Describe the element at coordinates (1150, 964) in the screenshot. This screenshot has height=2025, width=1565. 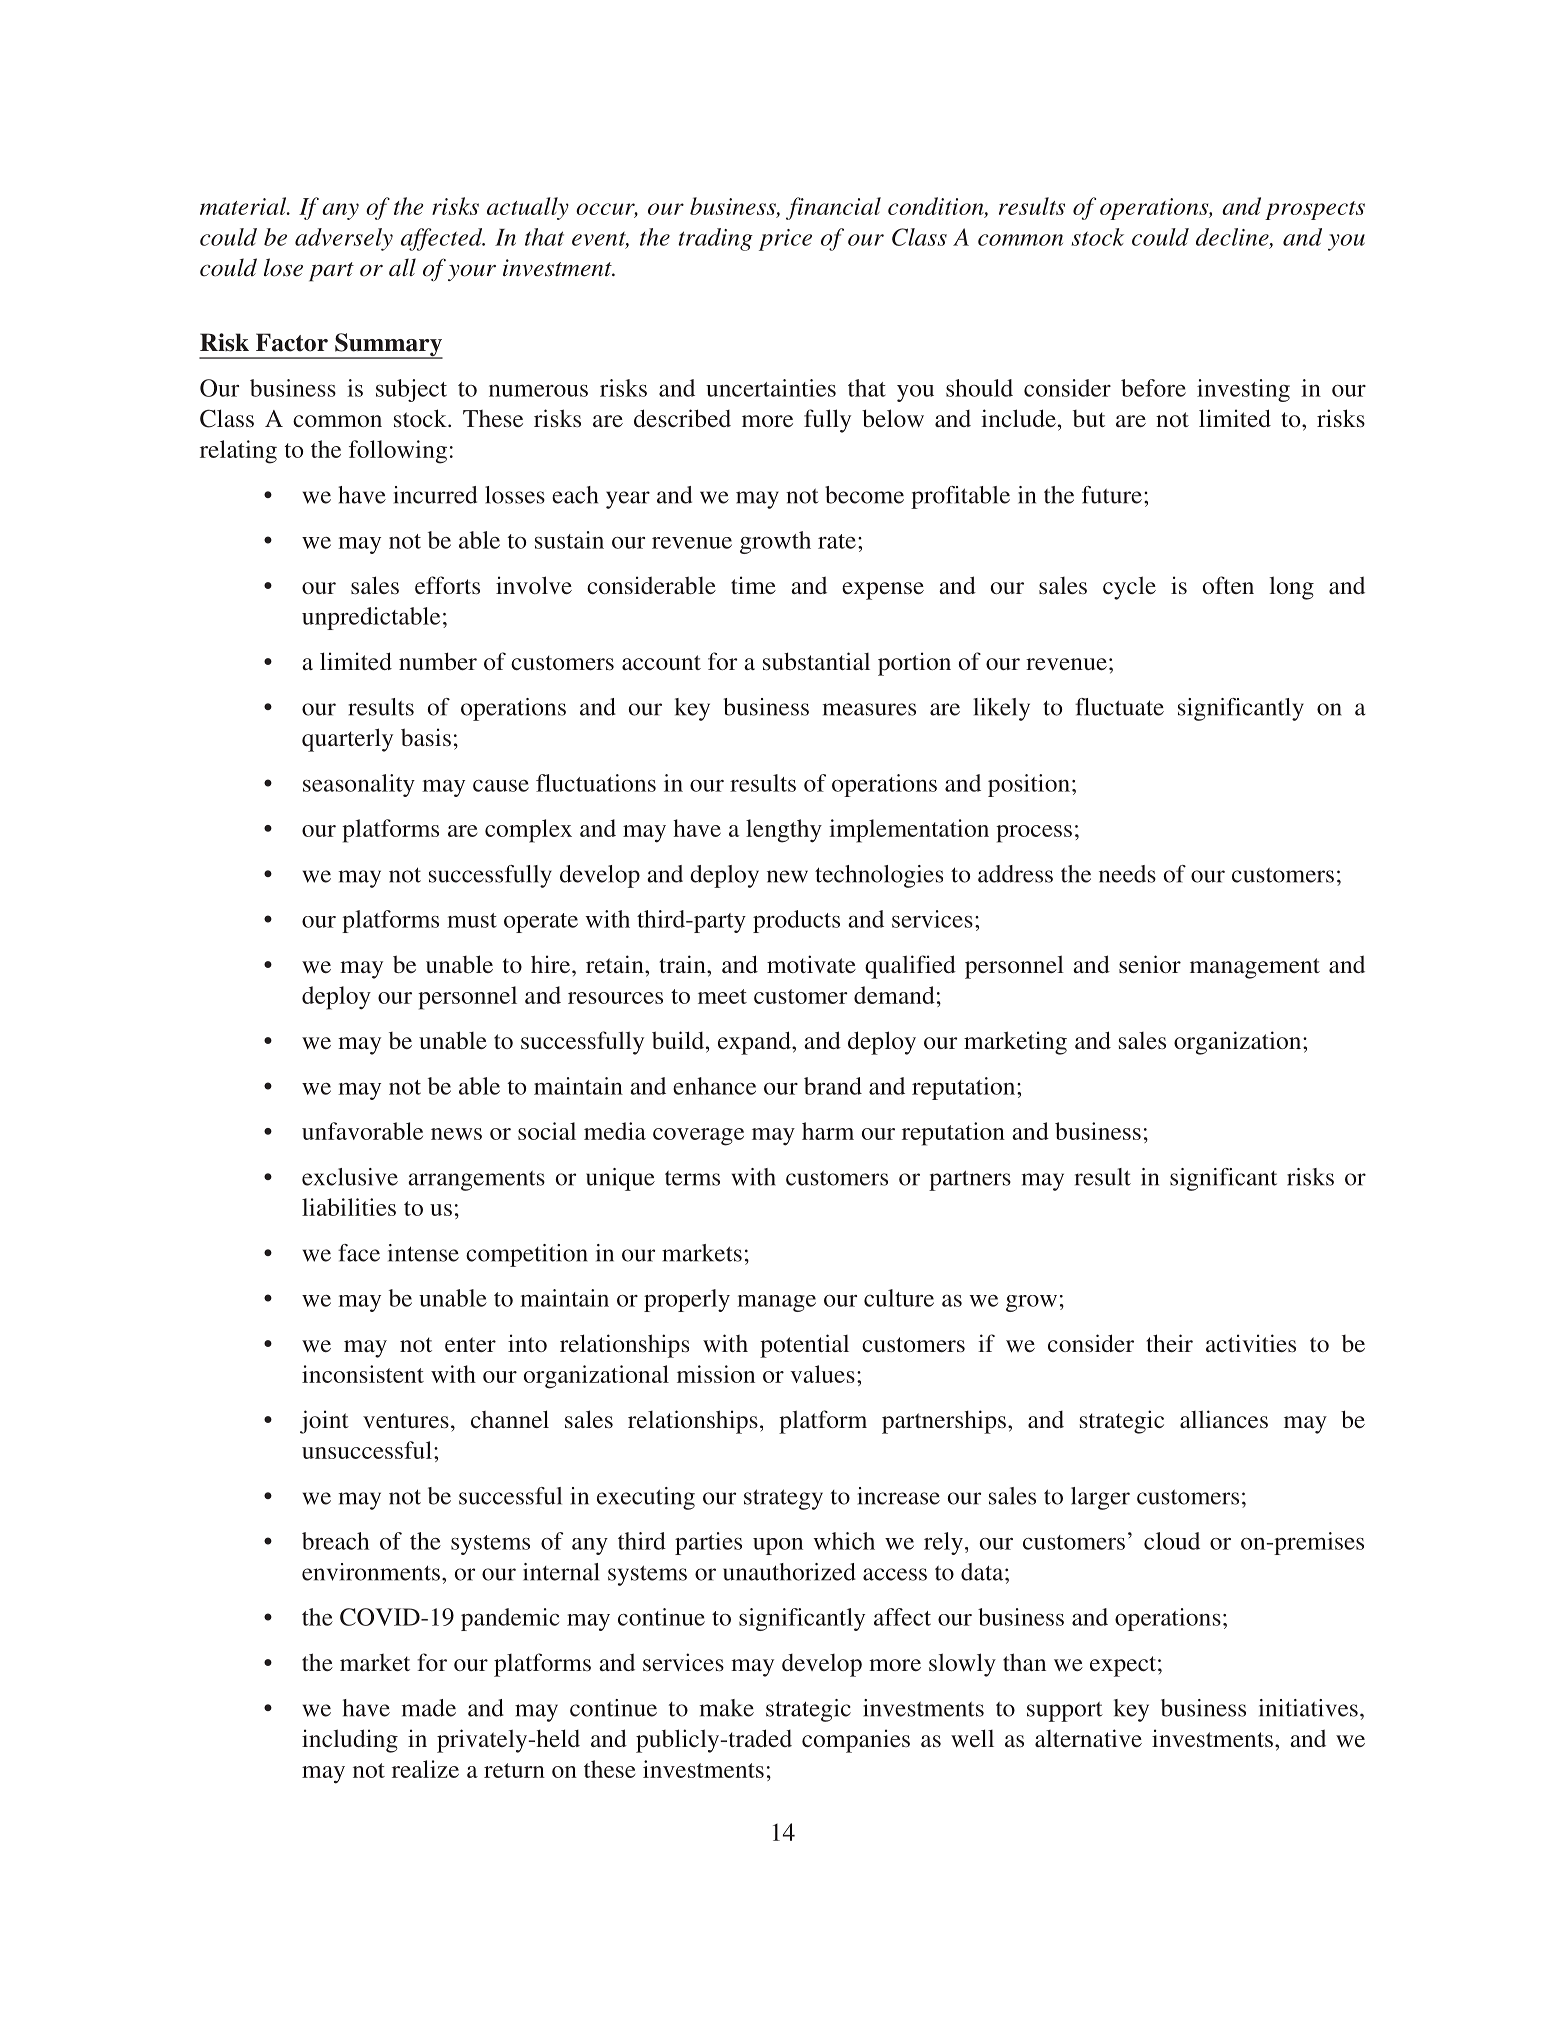
I see `senior` at that location.
